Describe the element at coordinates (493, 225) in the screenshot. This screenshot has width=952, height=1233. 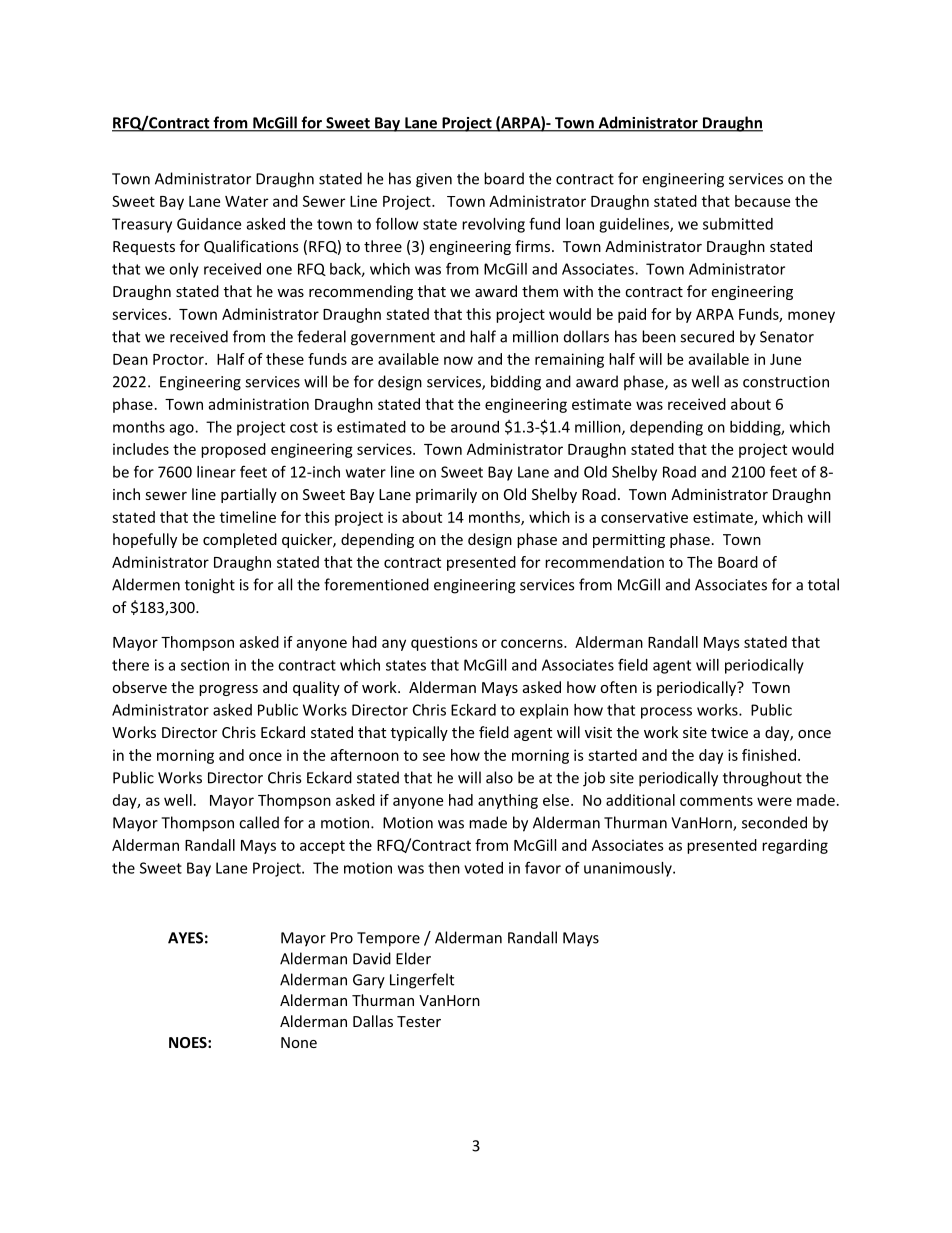
I see `revolving` at that location.
